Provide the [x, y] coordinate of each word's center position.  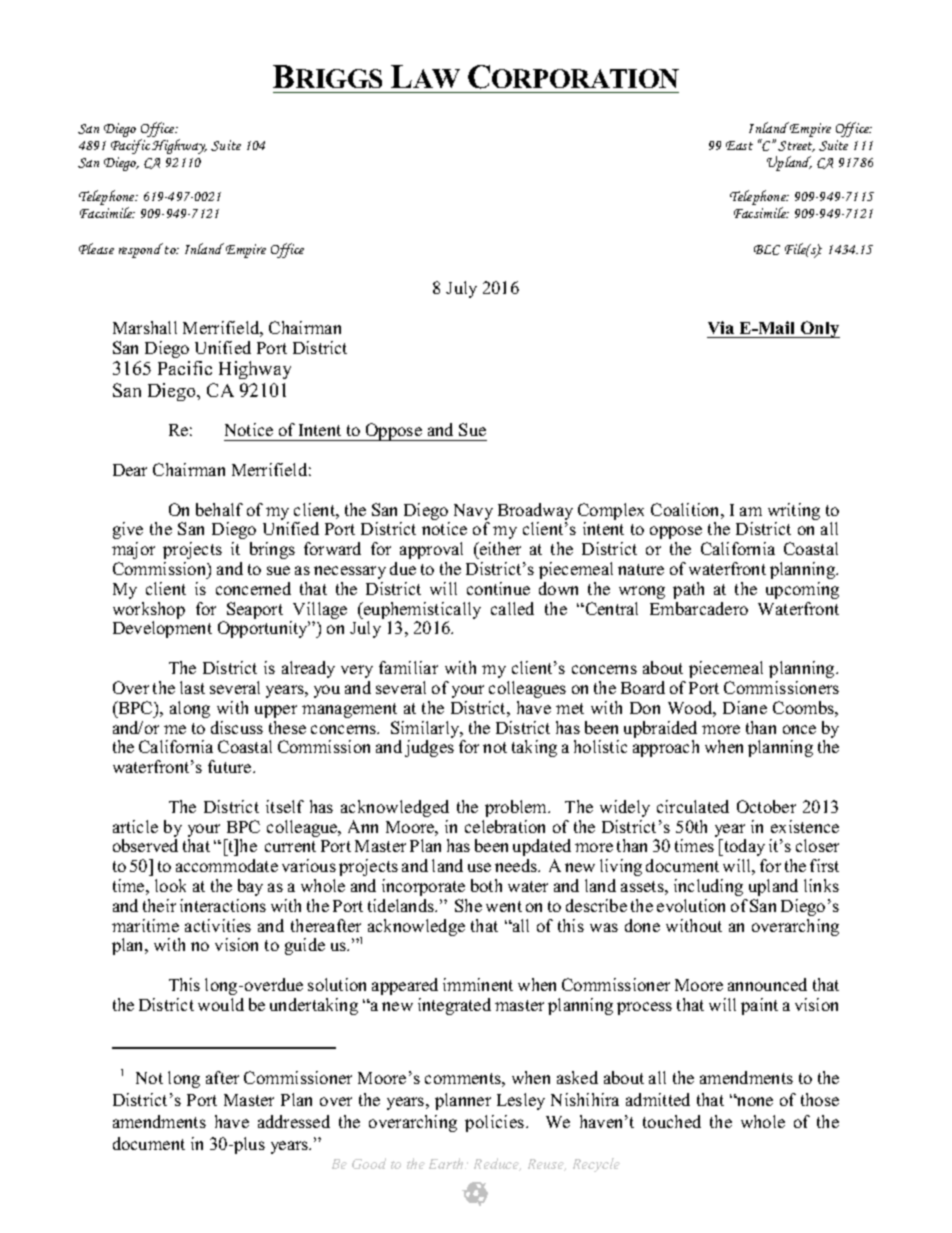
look [170, 885]
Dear [130, 470]
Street [796, 146]
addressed [294, 1121]
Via [722, 329]
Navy [473, 513]
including [708, 887]
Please [96, 248]
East [739, 145]
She [468, 905]
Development [162, 629]
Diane [745, 707]
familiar [408, 667]
